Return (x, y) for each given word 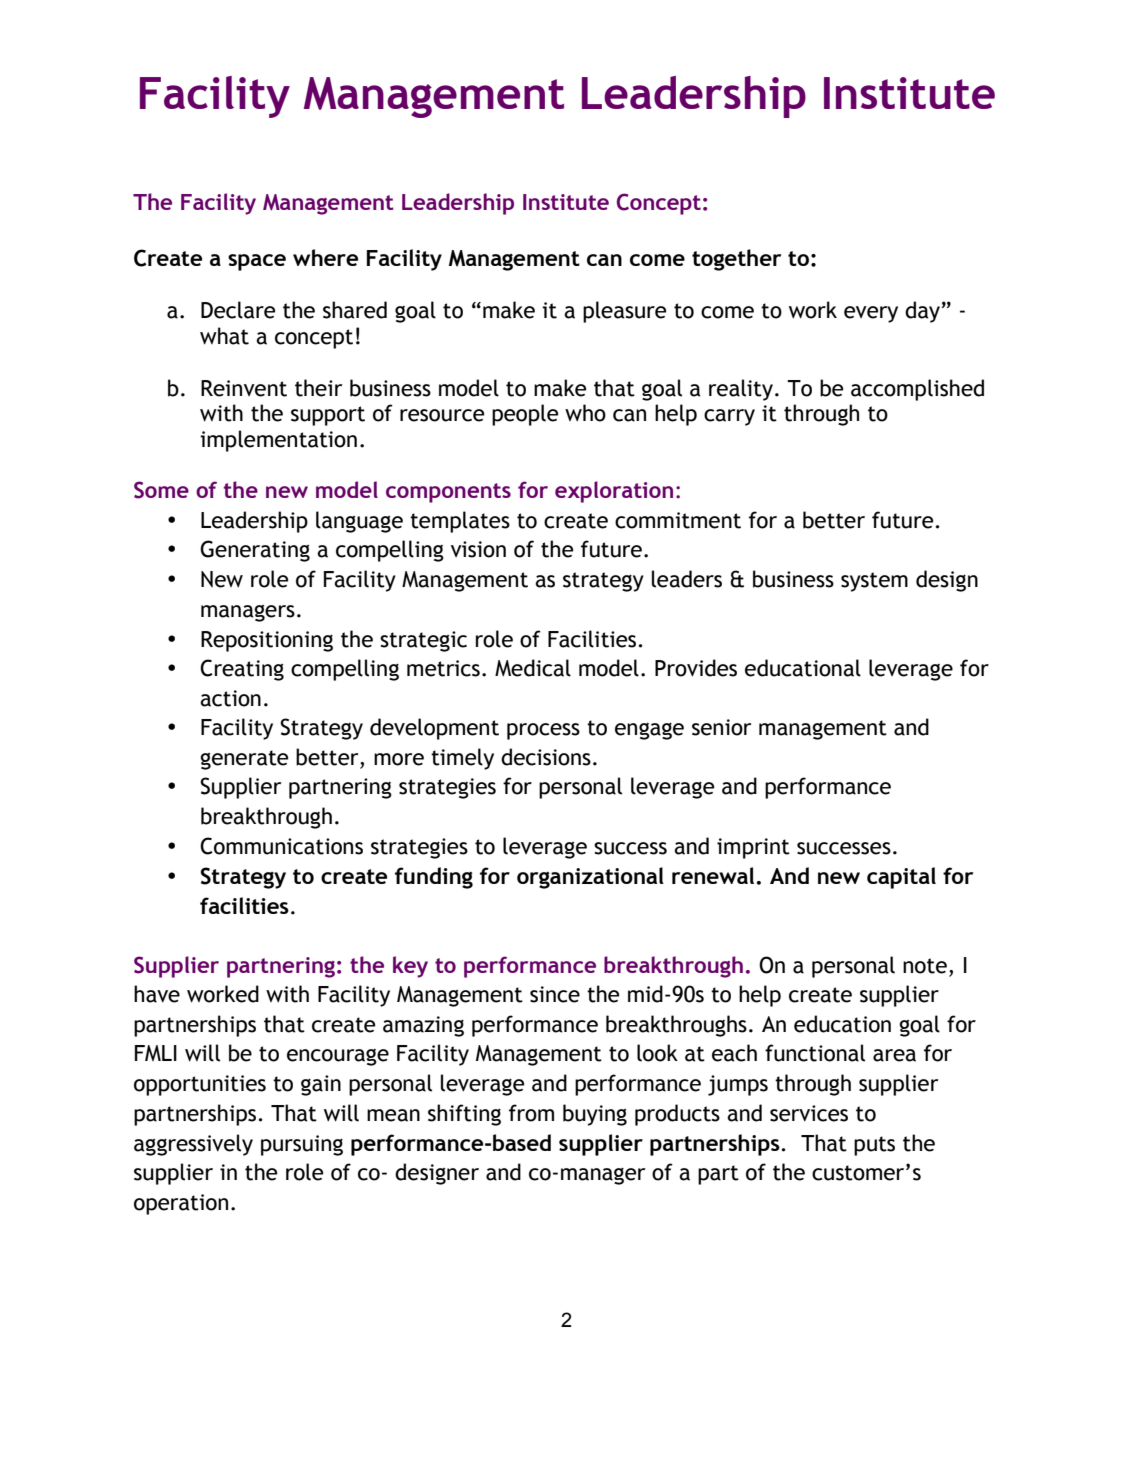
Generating (255, 551)
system (874, 582)
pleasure (624, 312)
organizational (590, 878)
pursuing (302, 1145)
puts (874, 1146)
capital (901, 878)
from (531, 1113)
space (257, 262)
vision (478, 549)
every (871, 314)
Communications (281, 846)
